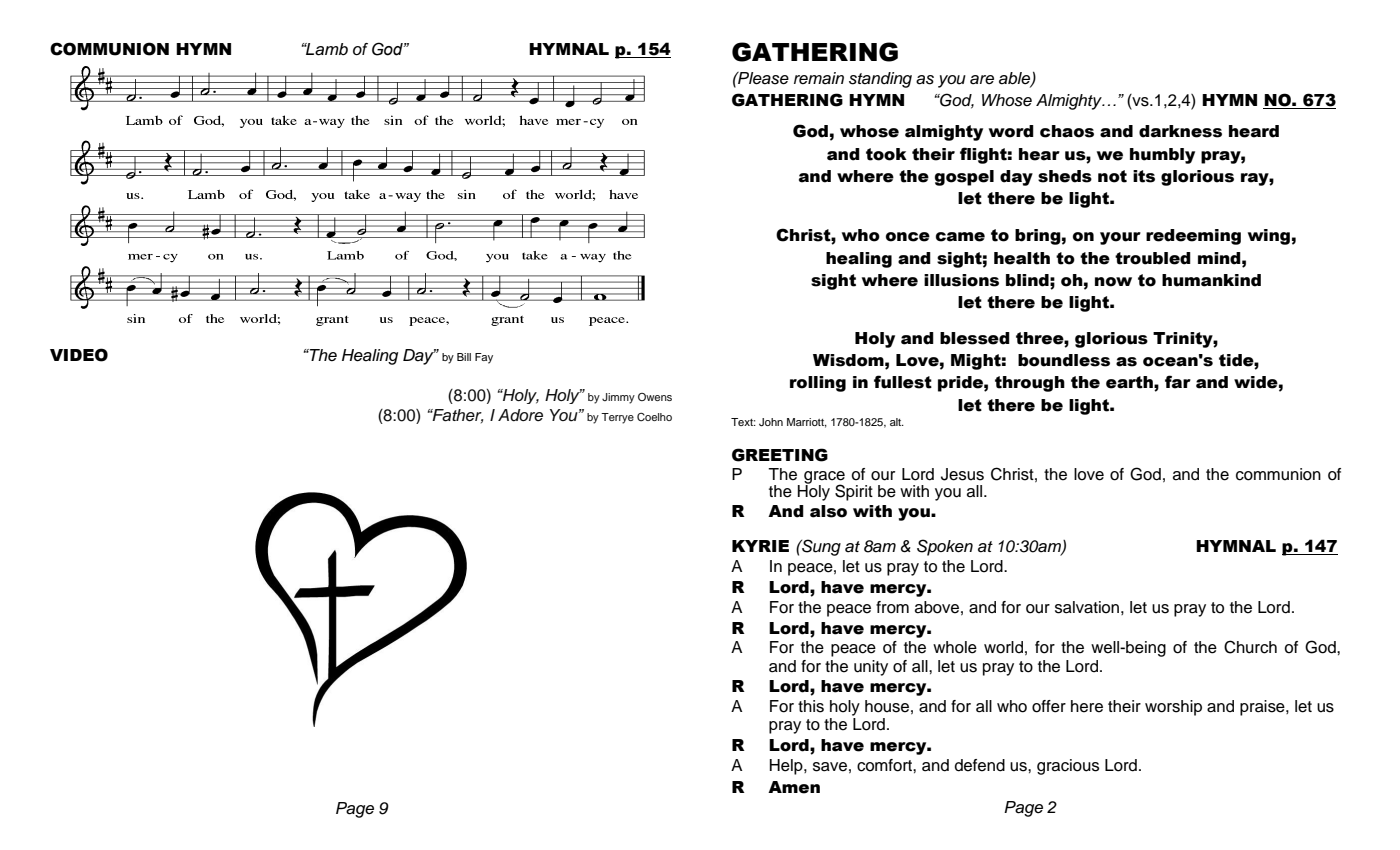  I want to click on gracious, so click(1068, 767).
